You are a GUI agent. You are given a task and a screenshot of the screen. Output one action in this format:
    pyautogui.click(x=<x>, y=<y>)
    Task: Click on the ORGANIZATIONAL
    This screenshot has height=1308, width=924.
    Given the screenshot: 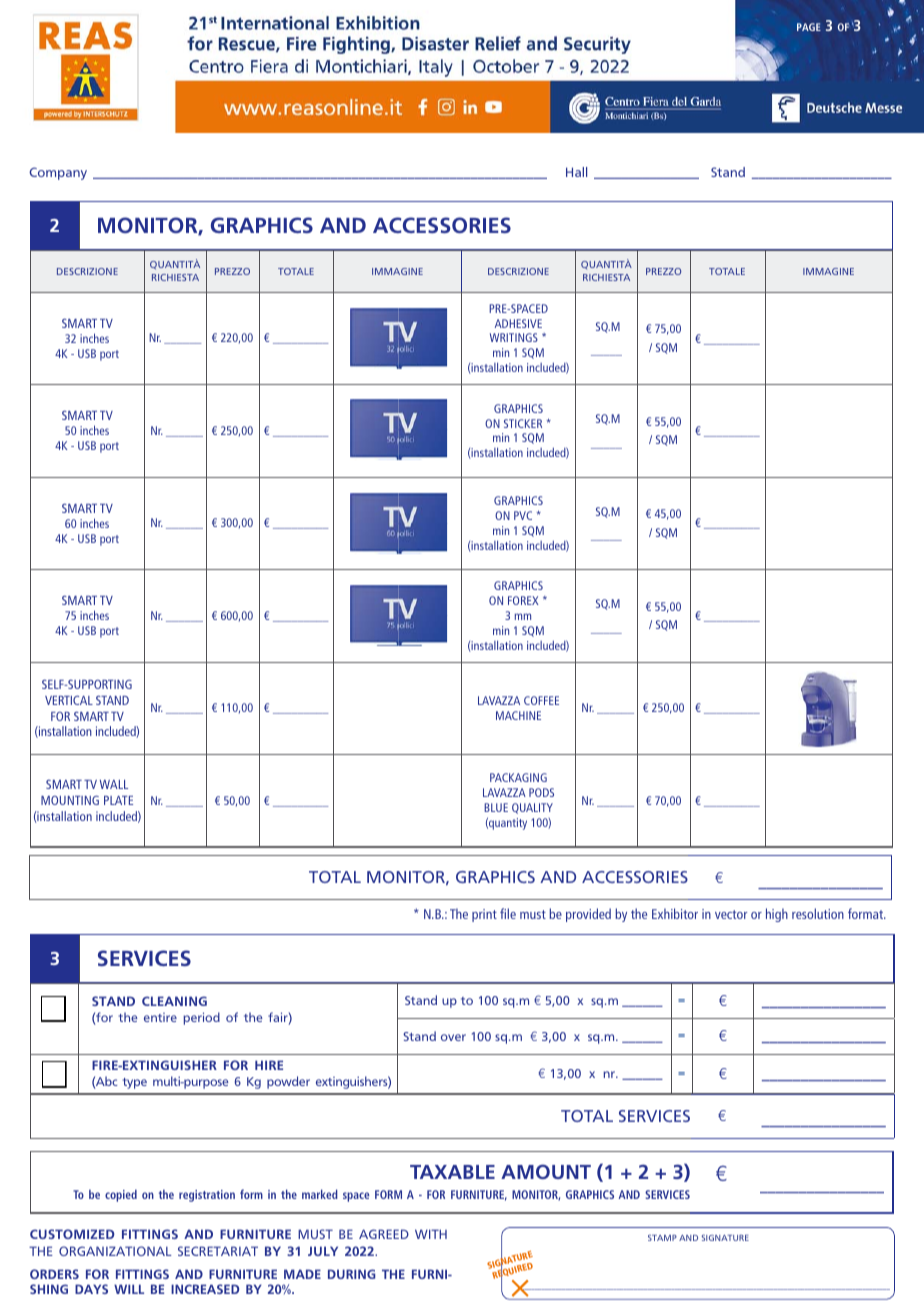 What is the action you would take?
    pyautogui.click(x=115, y=1251)
